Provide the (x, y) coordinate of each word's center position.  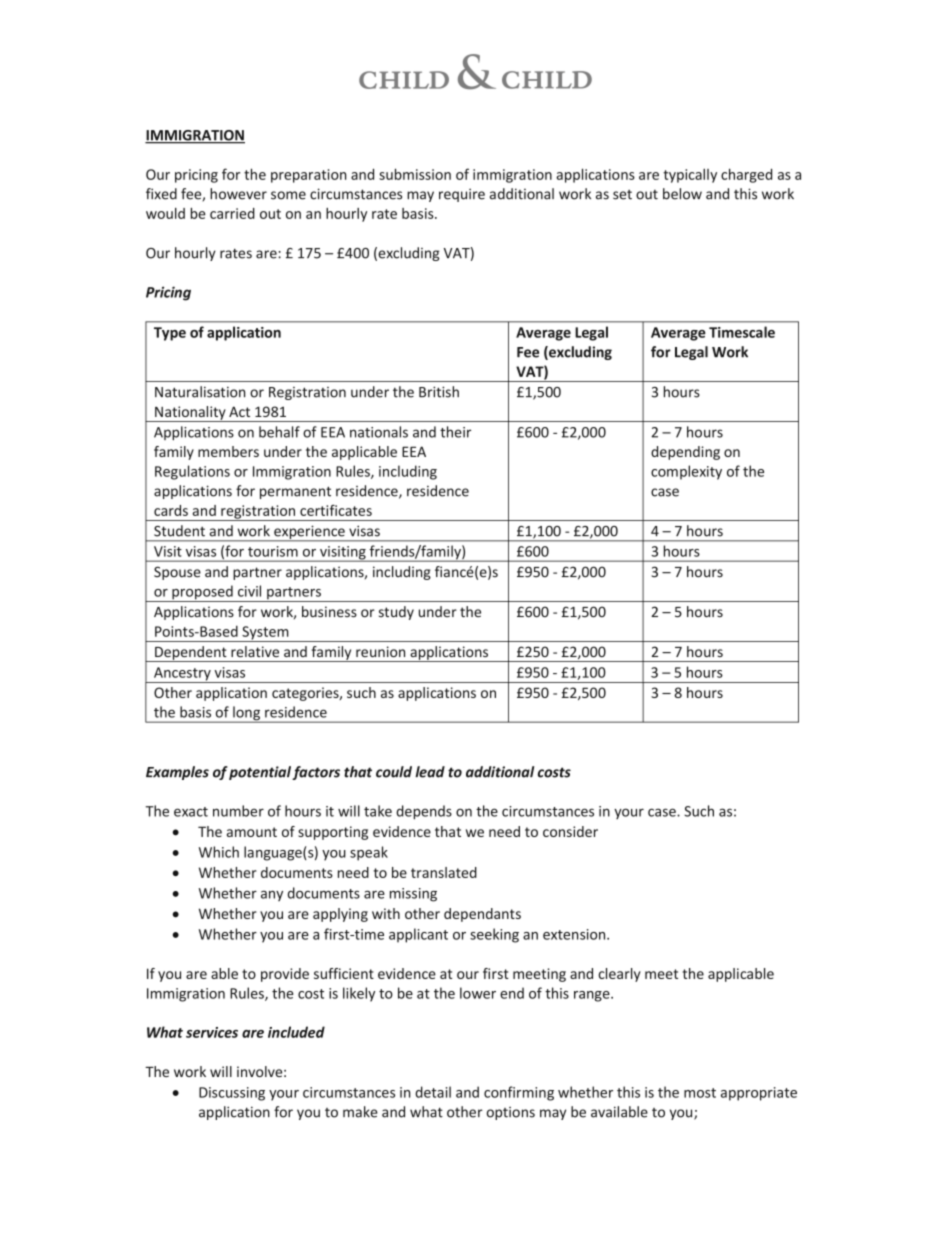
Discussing (232, 1094)
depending (685, 453)
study (396, 613)
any (272, 895)
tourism (273, 551)
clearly (619, 975)
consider (570, 831)
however (238, 194)
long (247, 714)
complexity (686, 472)
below (682, 194)
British (439, 392)
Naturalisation (200, 392)
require (462, 195)
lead (430, 772)
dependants (482, 915)
